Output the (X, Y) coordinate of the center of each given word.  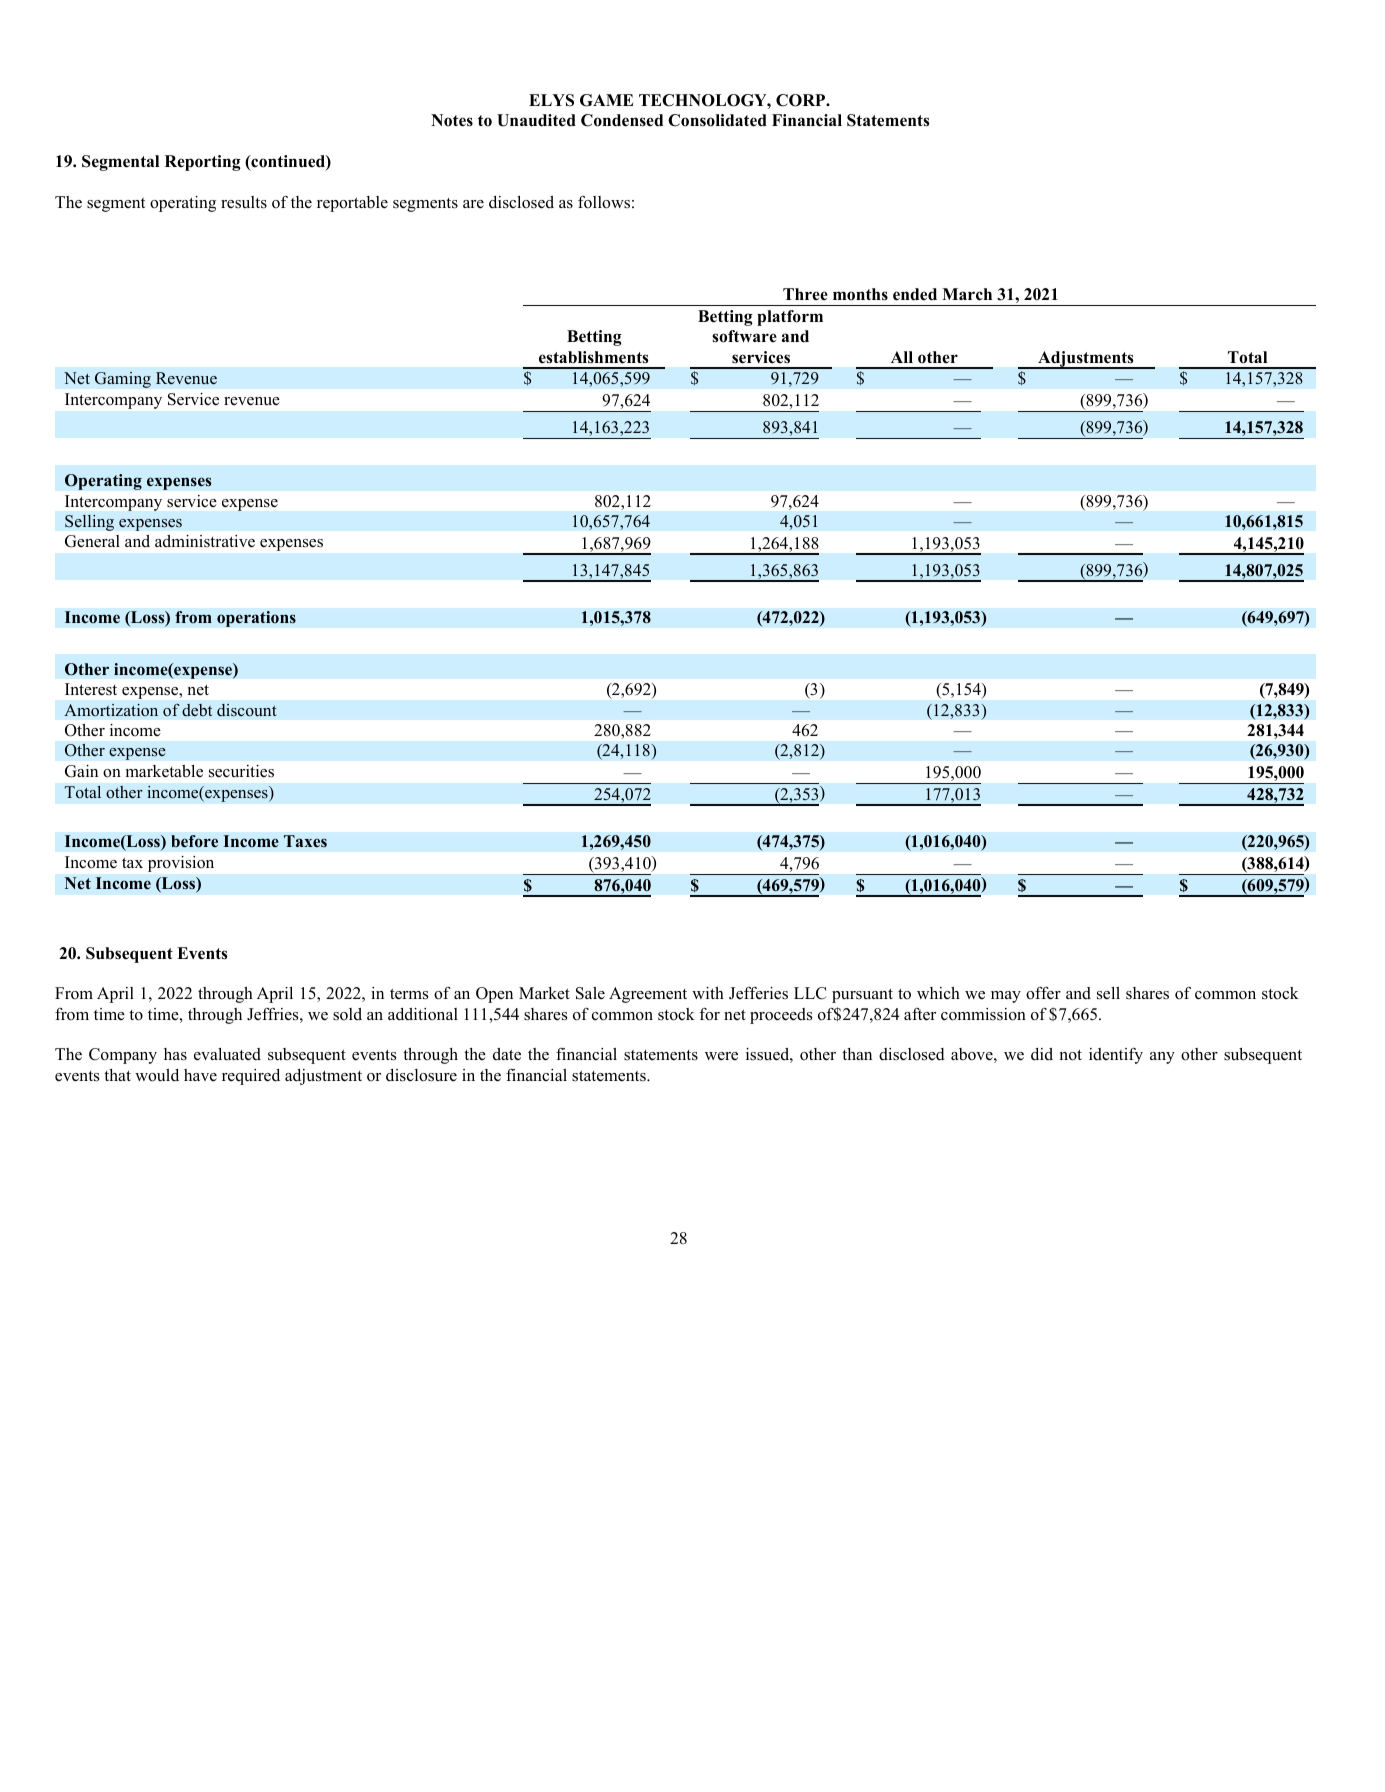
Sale (590, 993)
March (967, 294)
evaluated (227, 1054)
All (902, 357)
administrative (205, 541)
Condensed (622, 120)
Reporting (203, 163)
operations (256, 619)
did (1042, 1054)
